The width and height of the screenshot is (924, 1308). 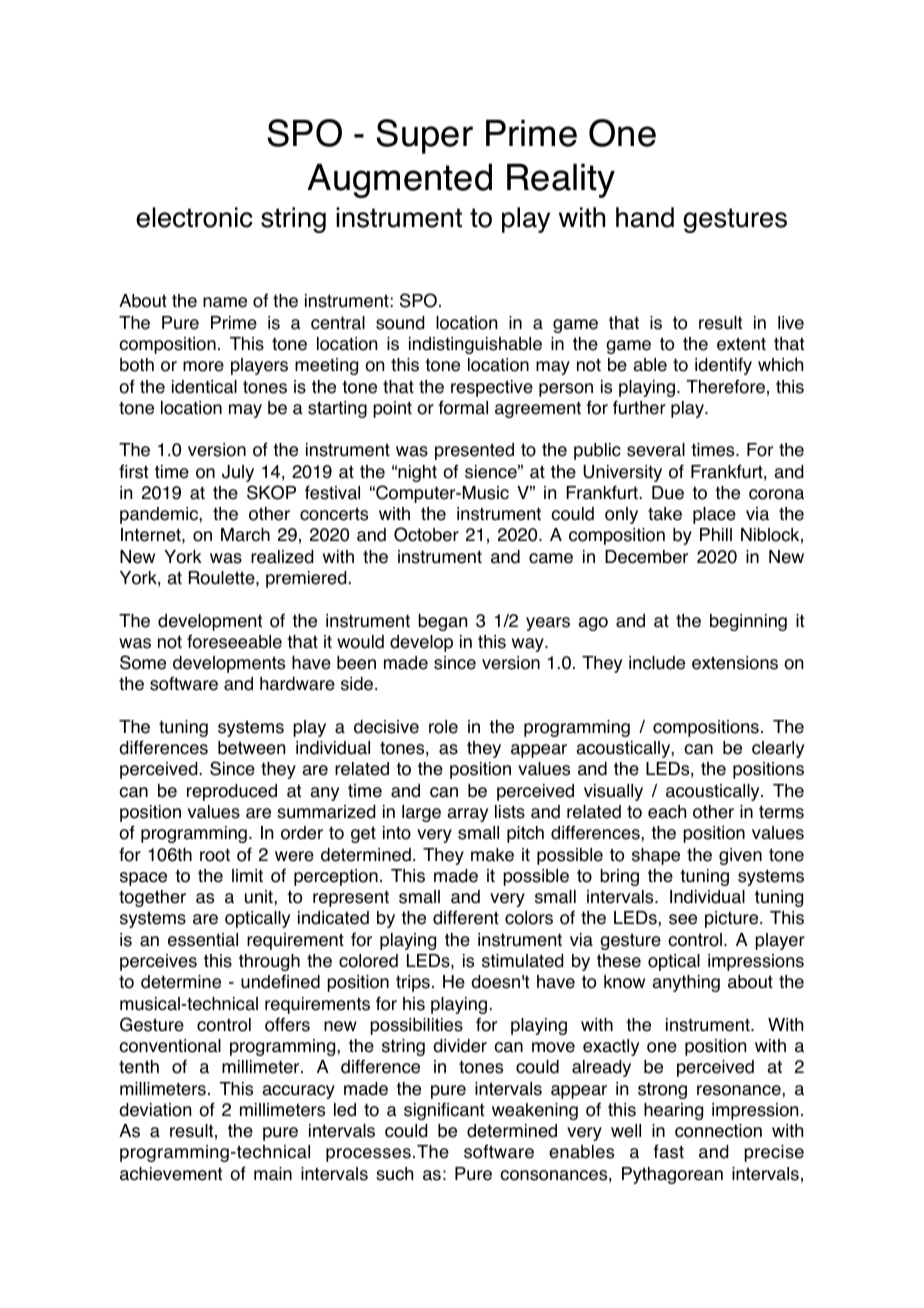 I want to click on identify, so click(x=723, y=366).
